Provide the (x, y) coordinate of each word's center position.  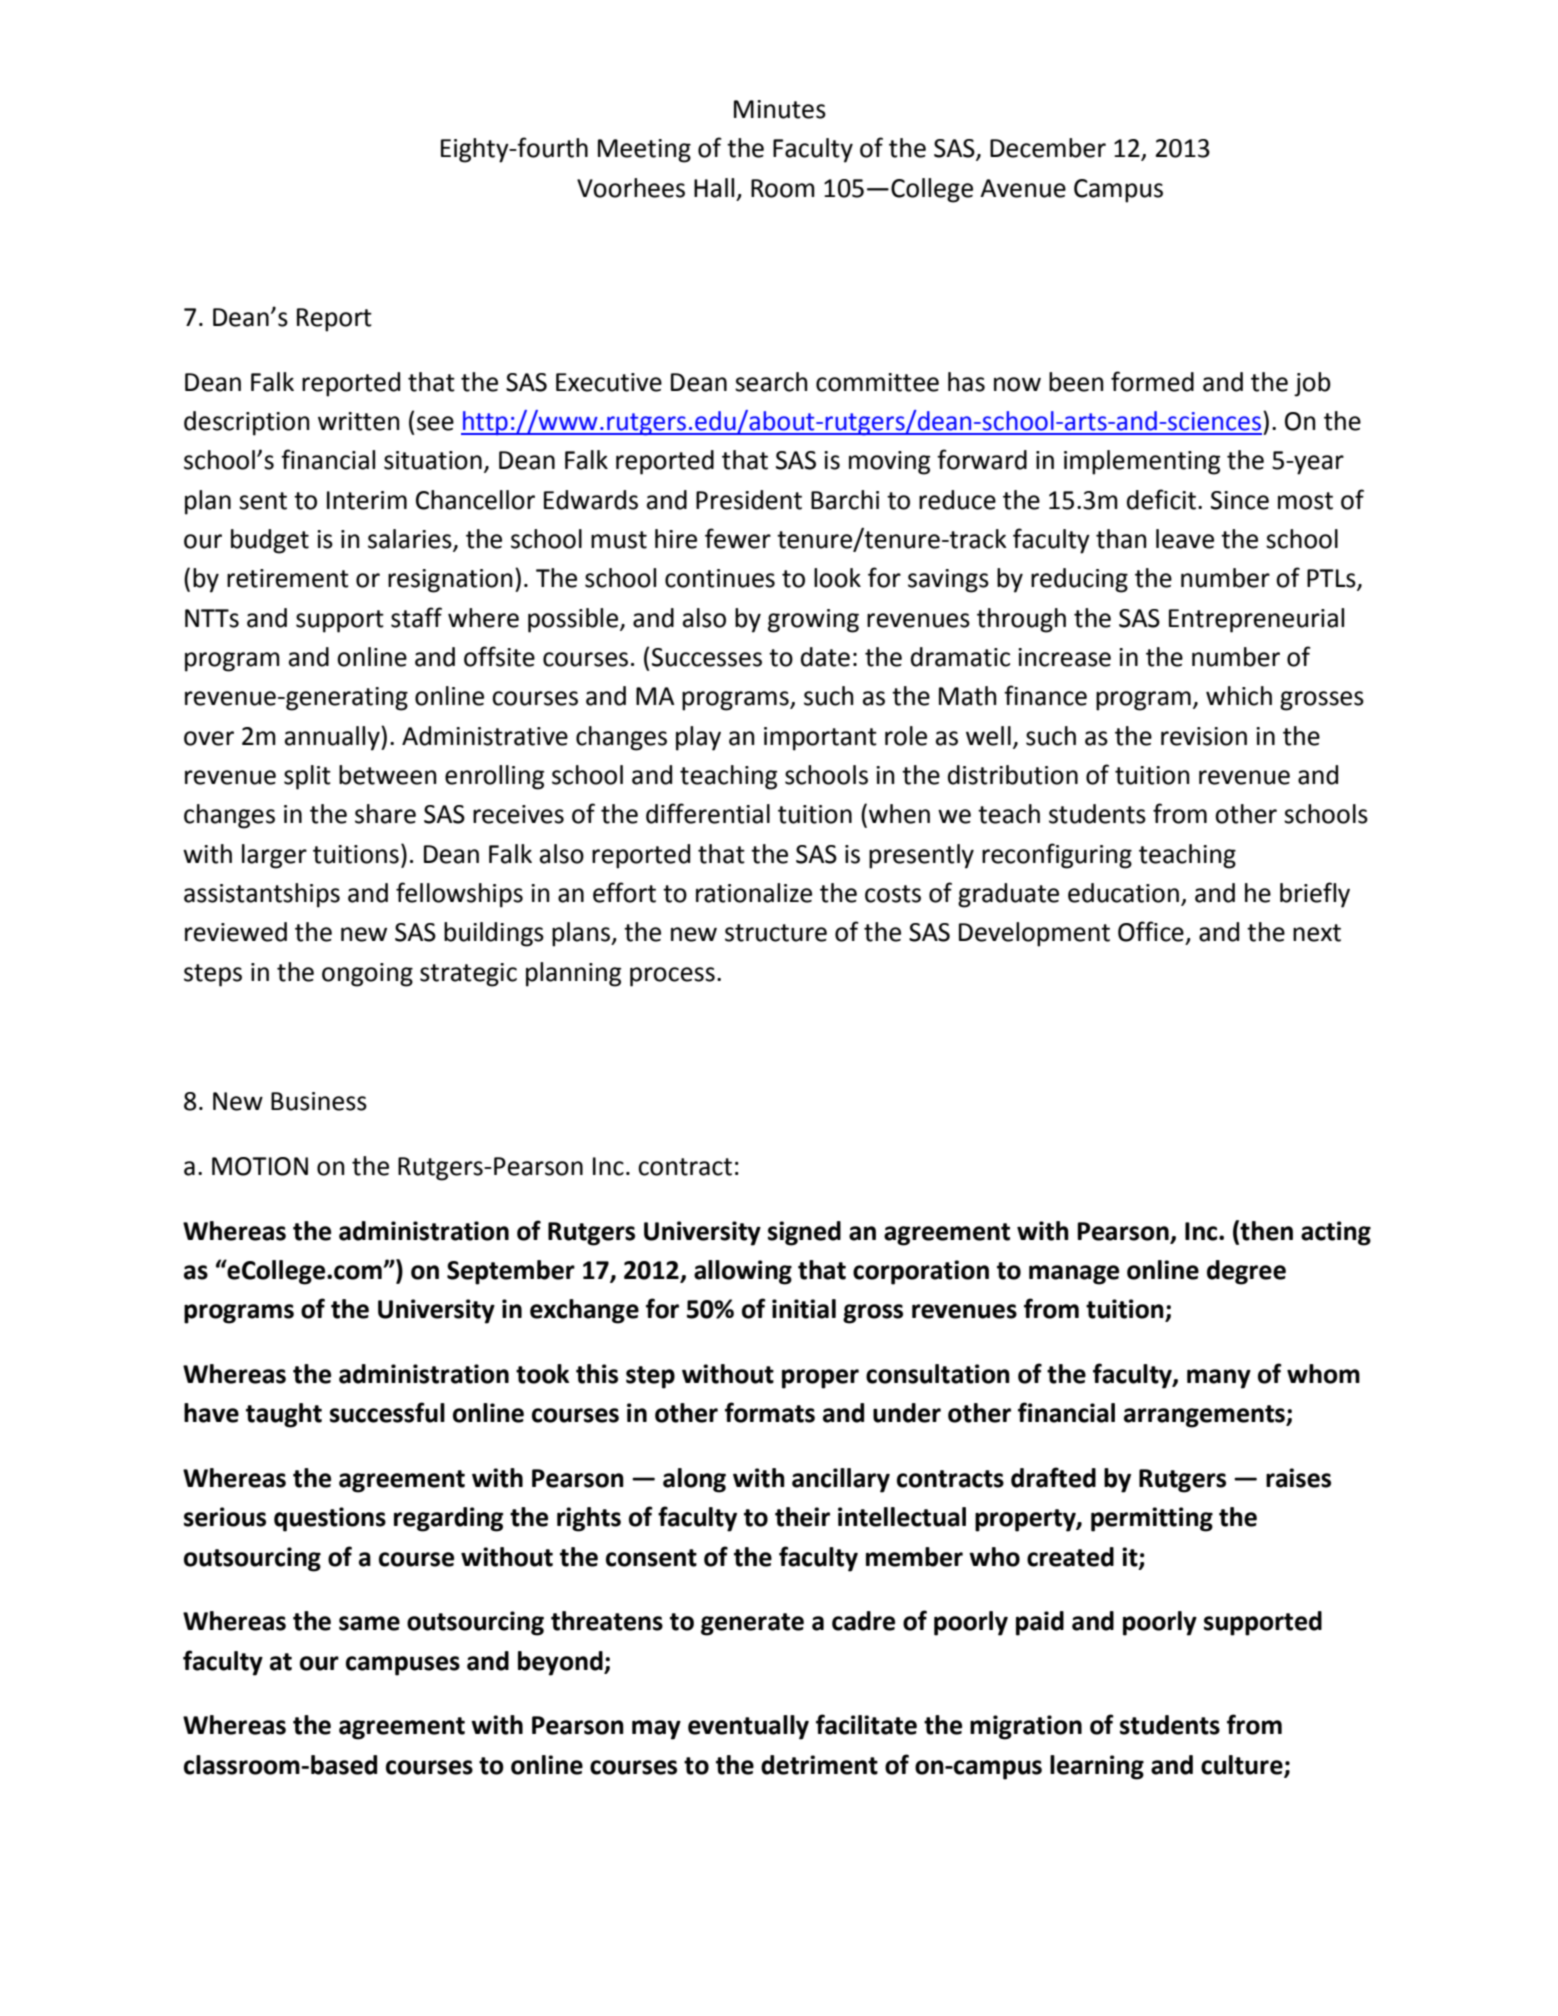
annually (333, 738)
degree (1246, 1272)
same (369, 1623)
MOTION (260, 1166)
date (825, 657)
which (1239, 696)
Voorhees (631, 188)
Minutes (780, 109)
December (1048, 148)
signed (804, 1233)
